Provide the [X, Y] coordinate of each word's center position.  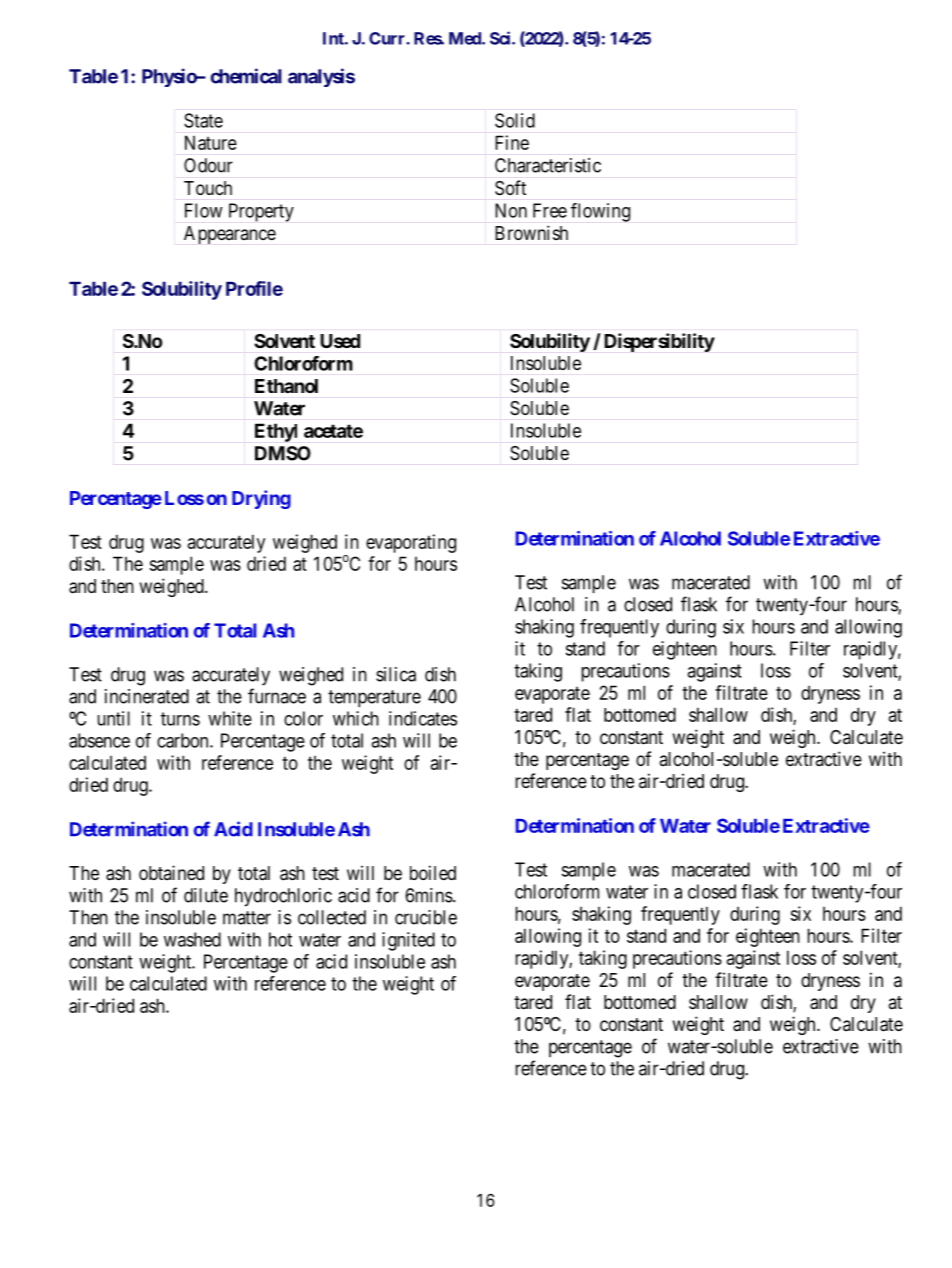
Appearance [230, 235]
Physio [170, 77]
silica [396, 674]
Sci [501, 38]
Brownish [532, 232]
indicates [423, 718]
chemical [246, 76]
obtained [171, 872]
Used [340, 341]
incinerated [147, 696]
